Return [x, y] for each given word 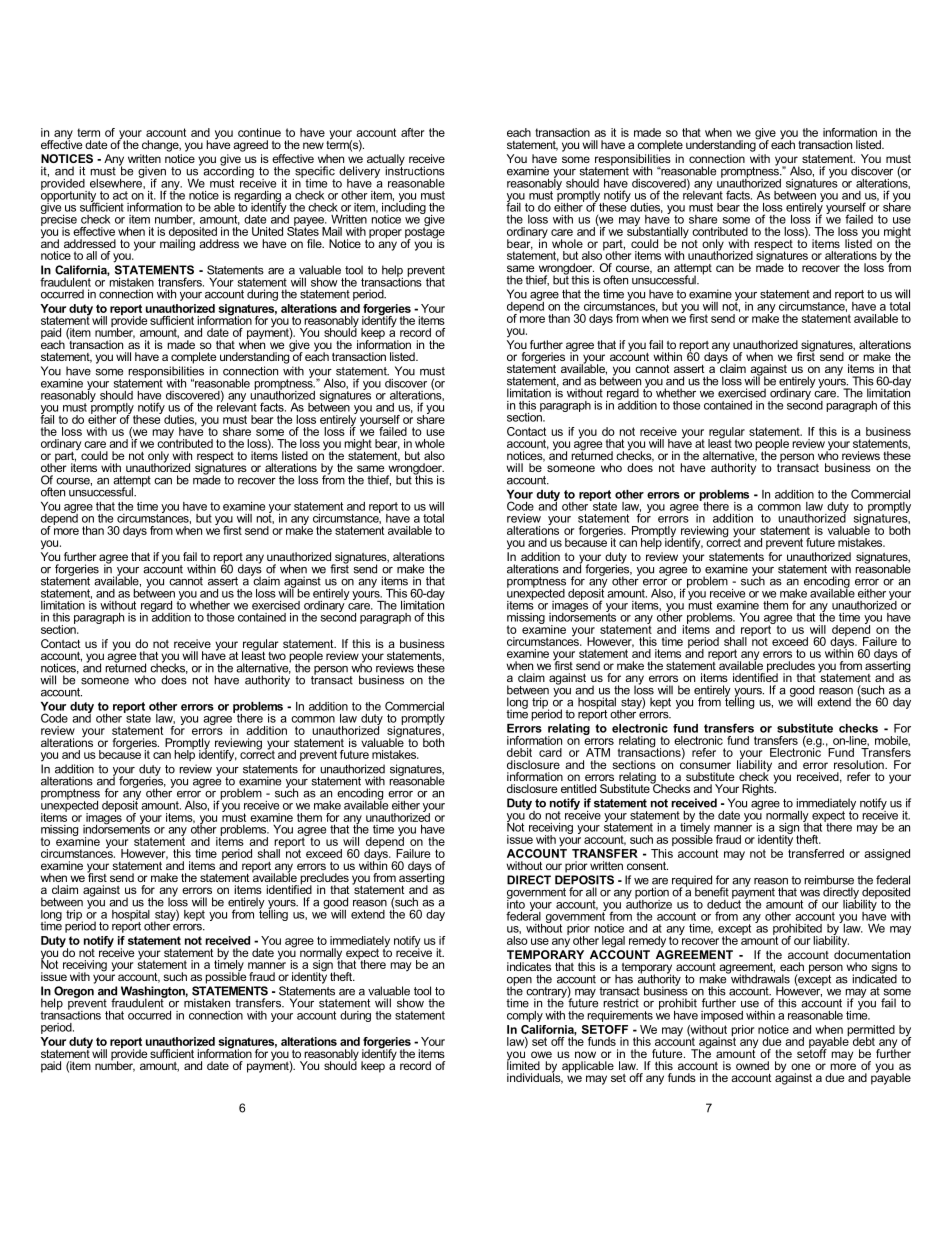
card [550, 752]
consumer [705, 765]
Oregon [74, 993]
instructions [415, 170]
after [412, 132]
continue [259, 132]
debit [519, 752]
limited [523, 1064]
